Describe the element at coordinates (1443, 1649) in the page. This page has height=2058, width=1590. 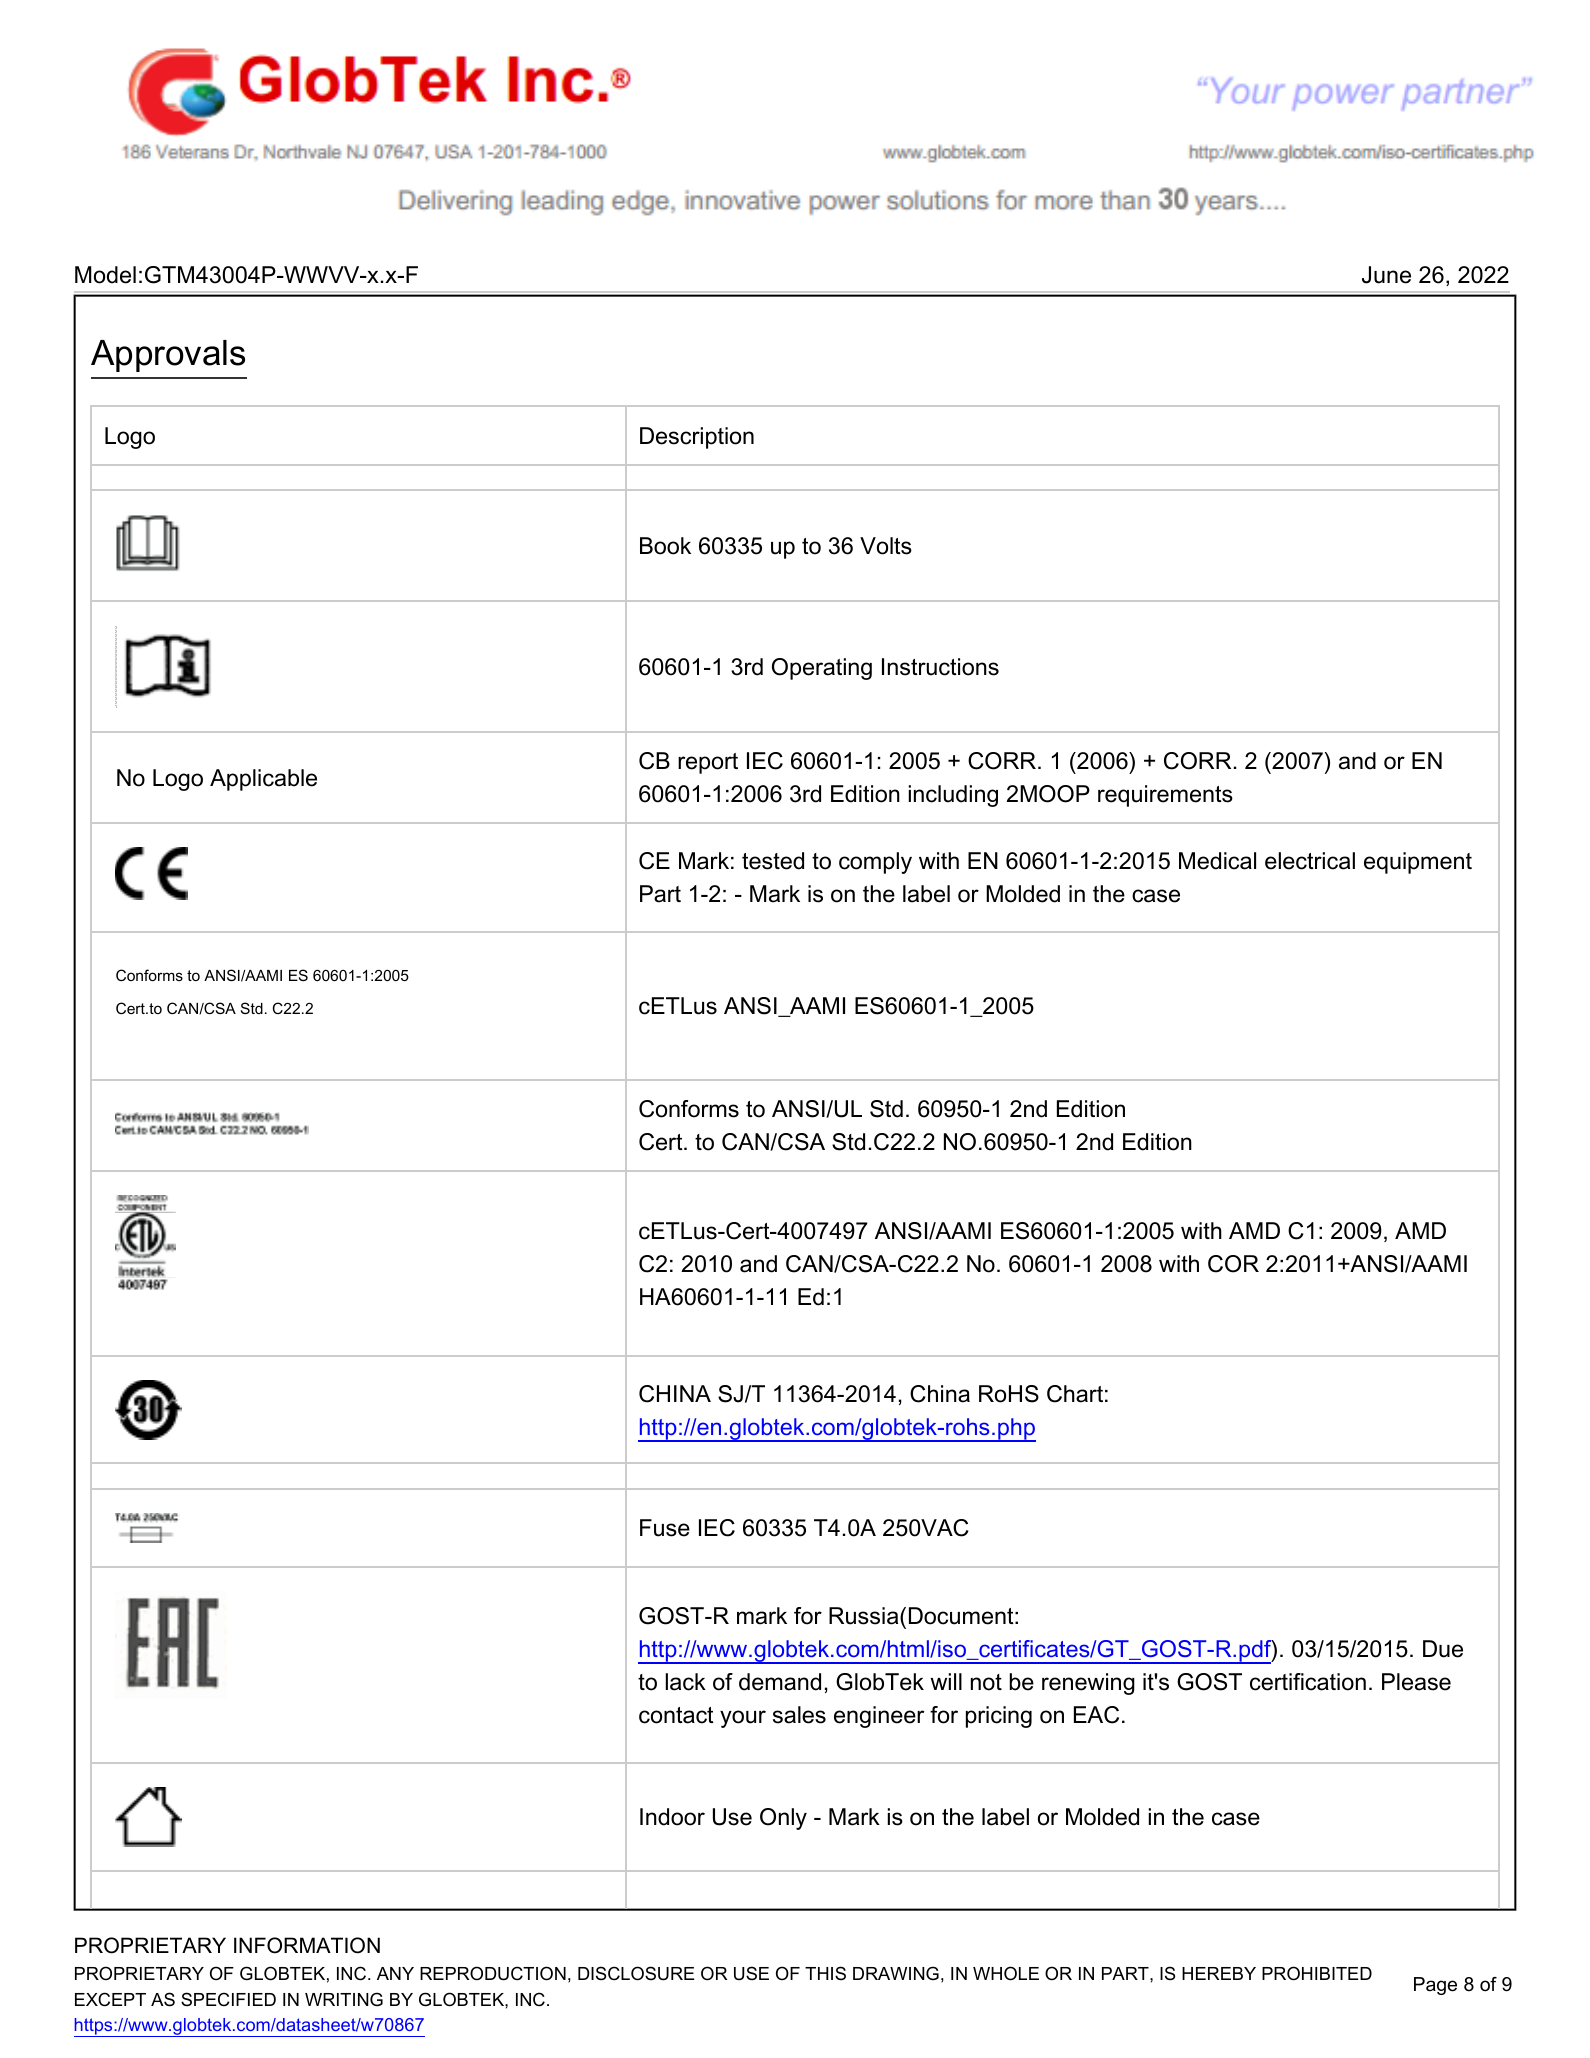
I see `Due` at that location.
